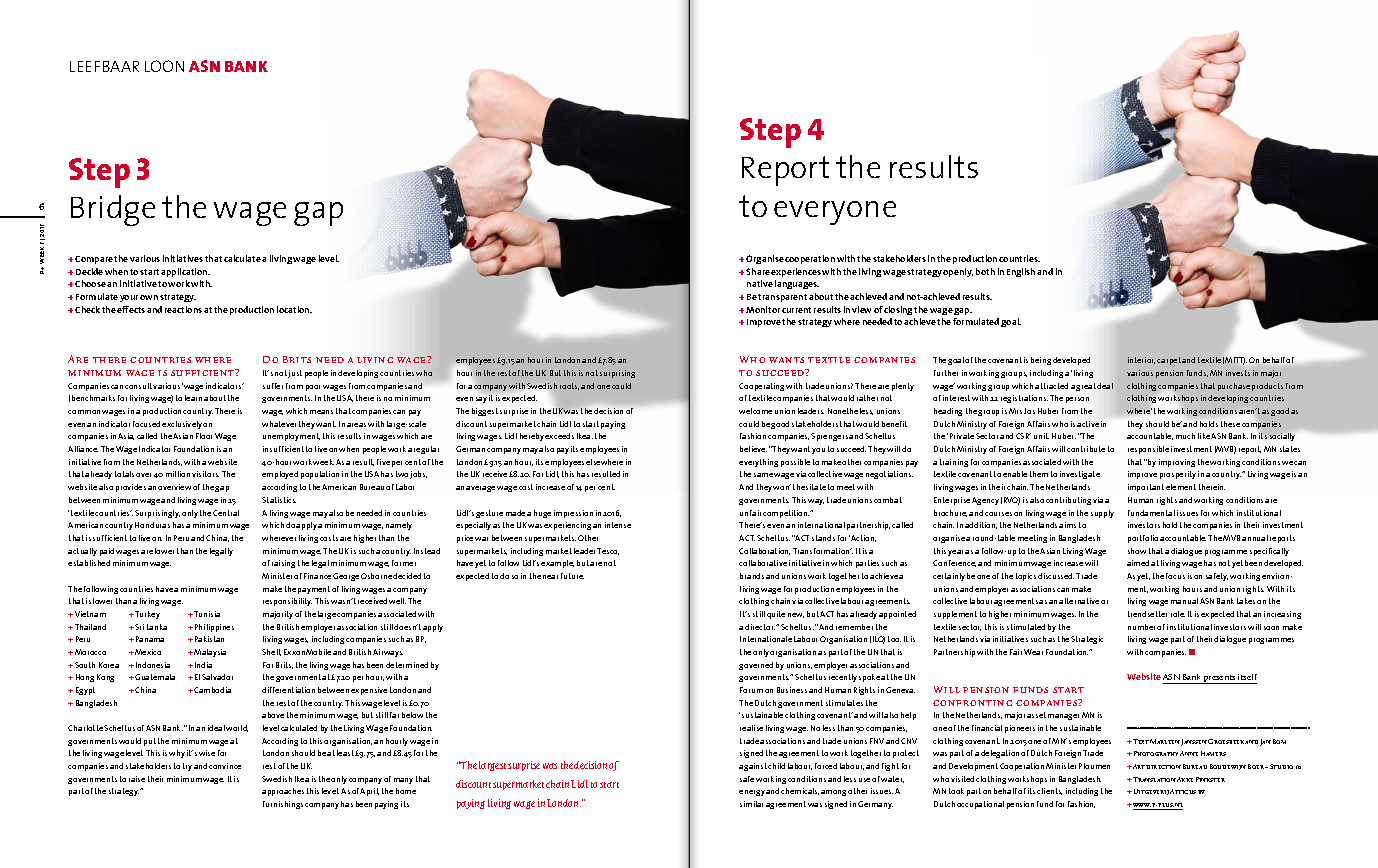  Describe the element at coordinates (1021, 272) in the screenshot. I see `English` at that location.
